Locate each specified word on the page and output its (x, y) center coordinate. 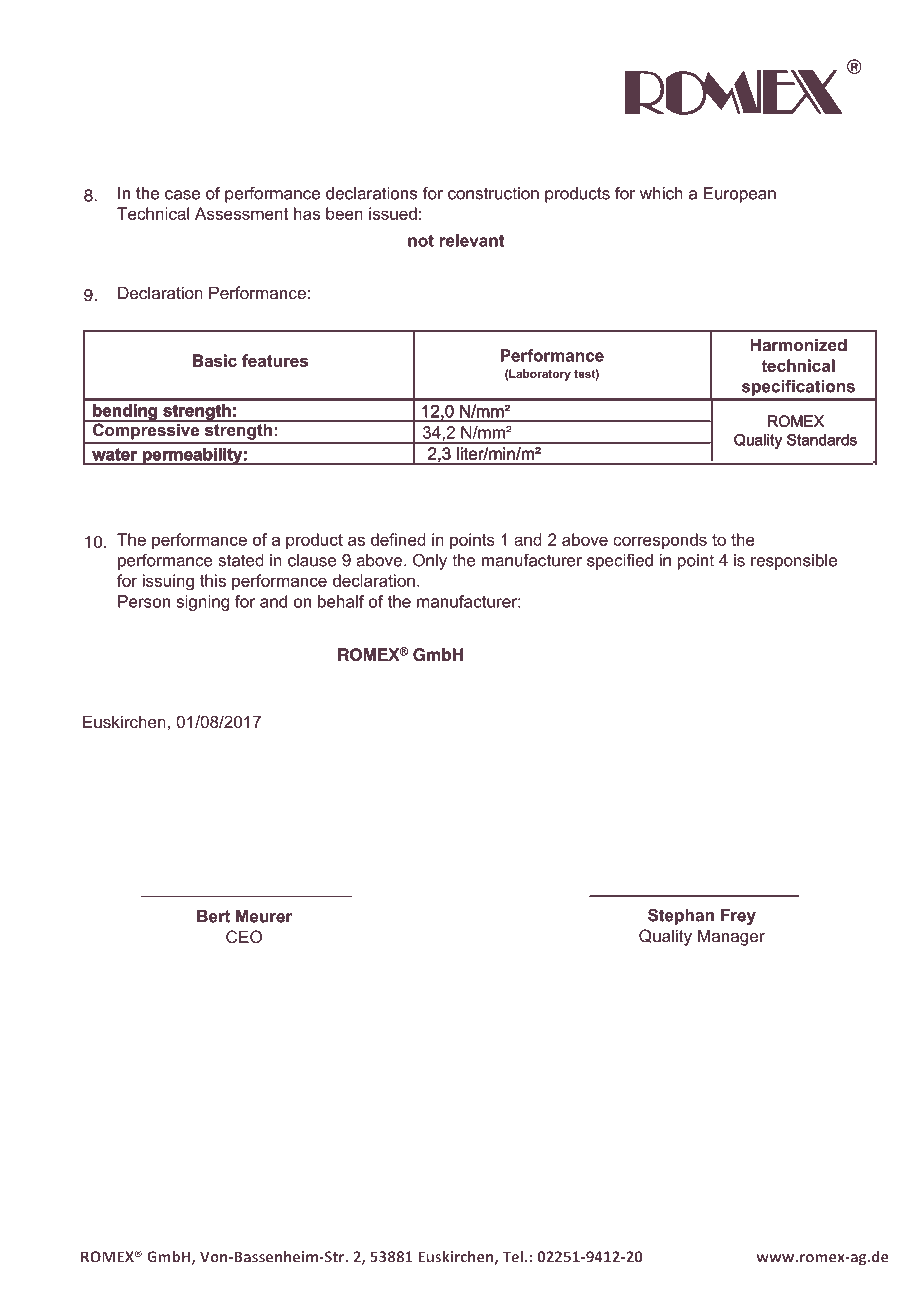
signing (202, 603)
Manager (731, 937)
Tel (512, 1256)
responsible (794, 562)
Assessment (241, 213)
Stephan (681, 916)
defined (398, 539)
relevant (472, 240)
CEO (244, 936)
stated (241, 560)
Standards (822, 440)
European (740, 195)
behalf (341, 601)
